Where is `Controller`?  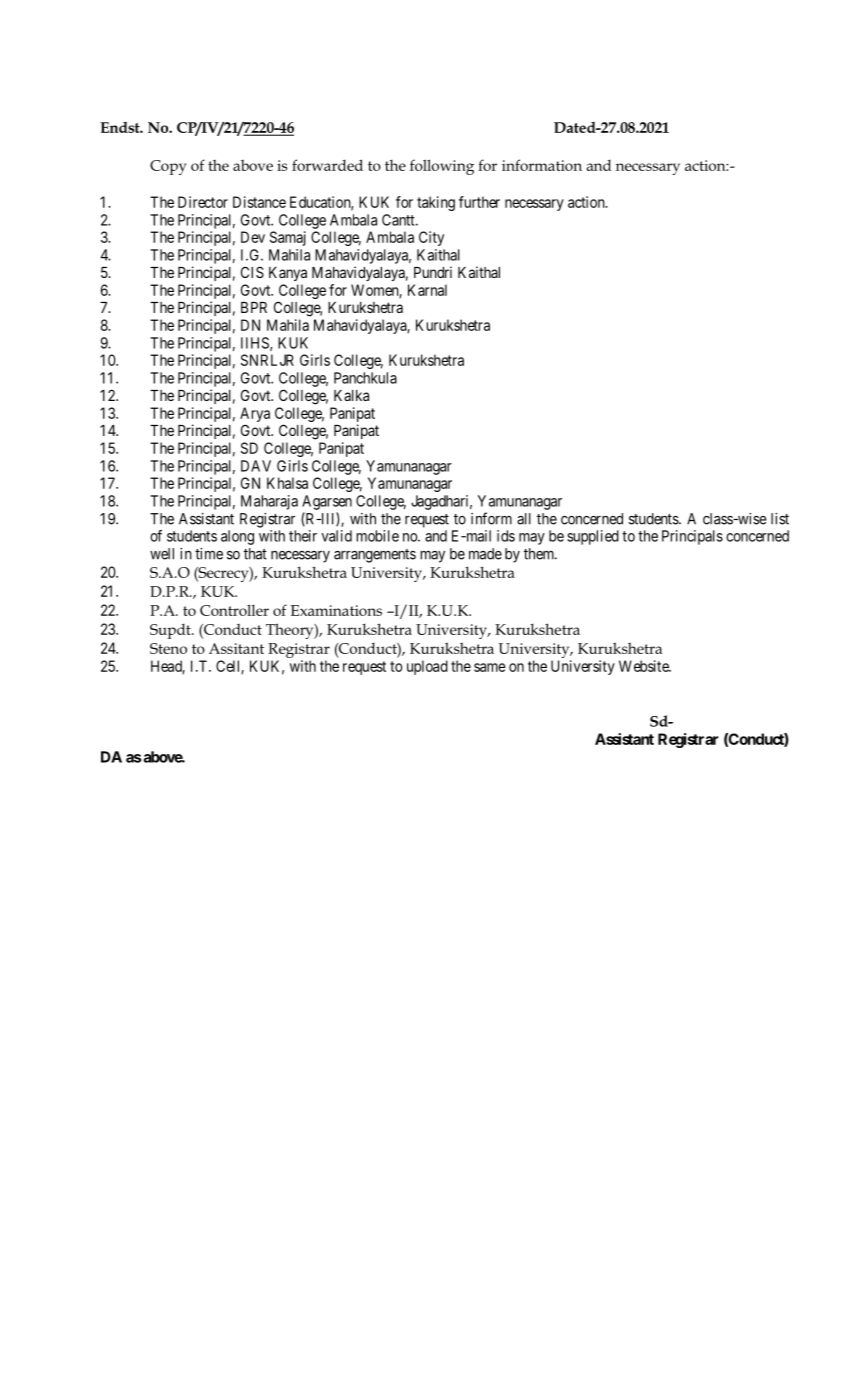
Controller is located at coordinates (234, 610).
